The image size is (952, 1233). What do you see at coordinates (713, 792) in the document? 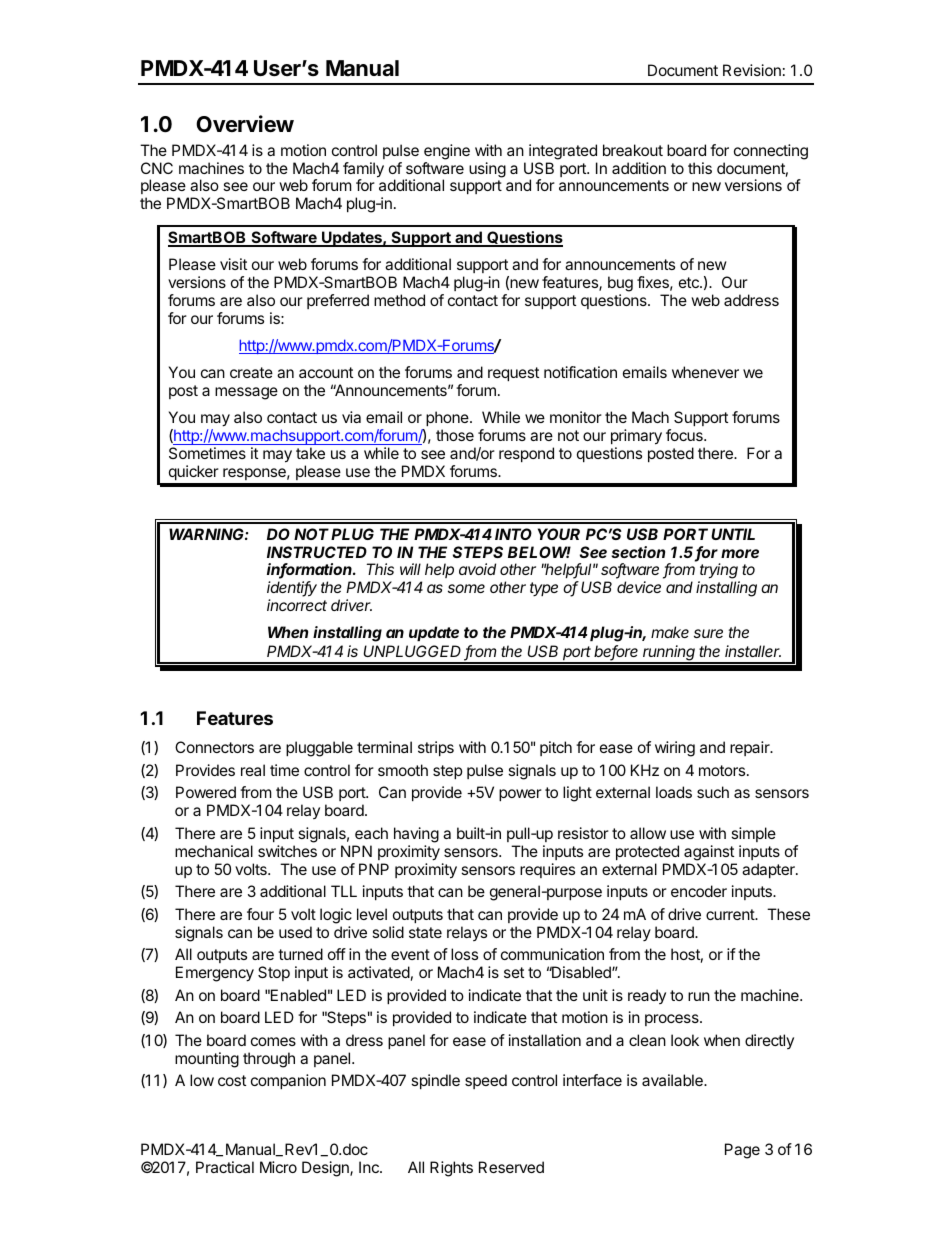
I see `such` at bounding box center [713, 792].
